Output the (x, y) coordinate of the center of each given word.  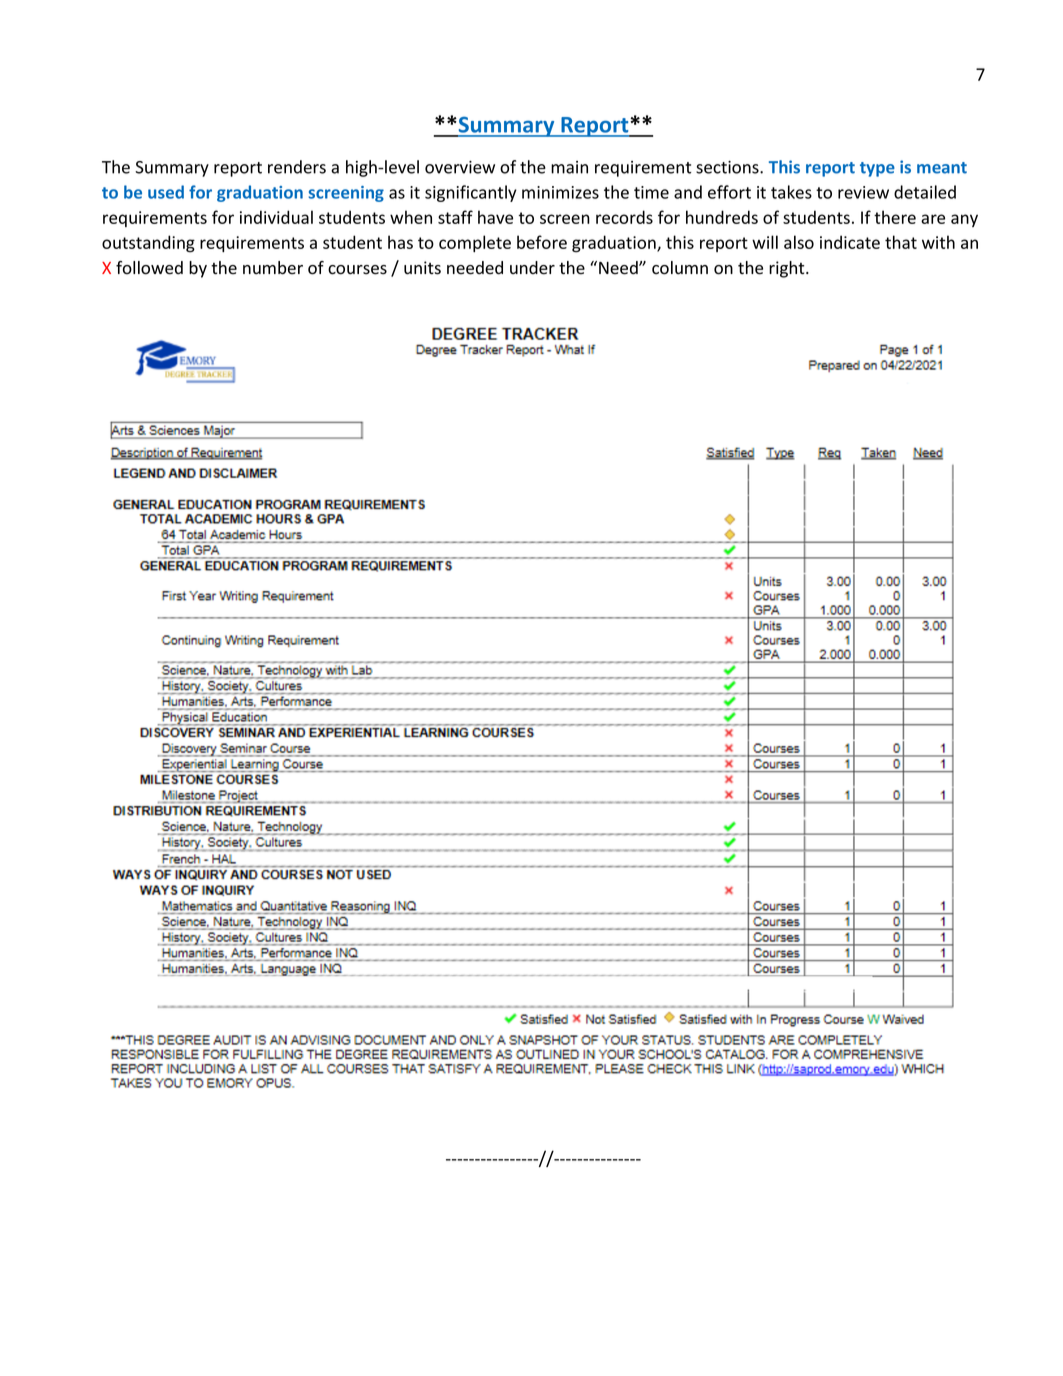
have (495, 217)
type (877, 169)
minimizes (560, 192)
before (542, 242)
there (895, 217)
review (863, 192)
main (569, 167)
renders (297, 167)
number (273, 268)
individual (276, 217)
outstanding (148, 244)
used (166, 192)
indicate (850, 242)
